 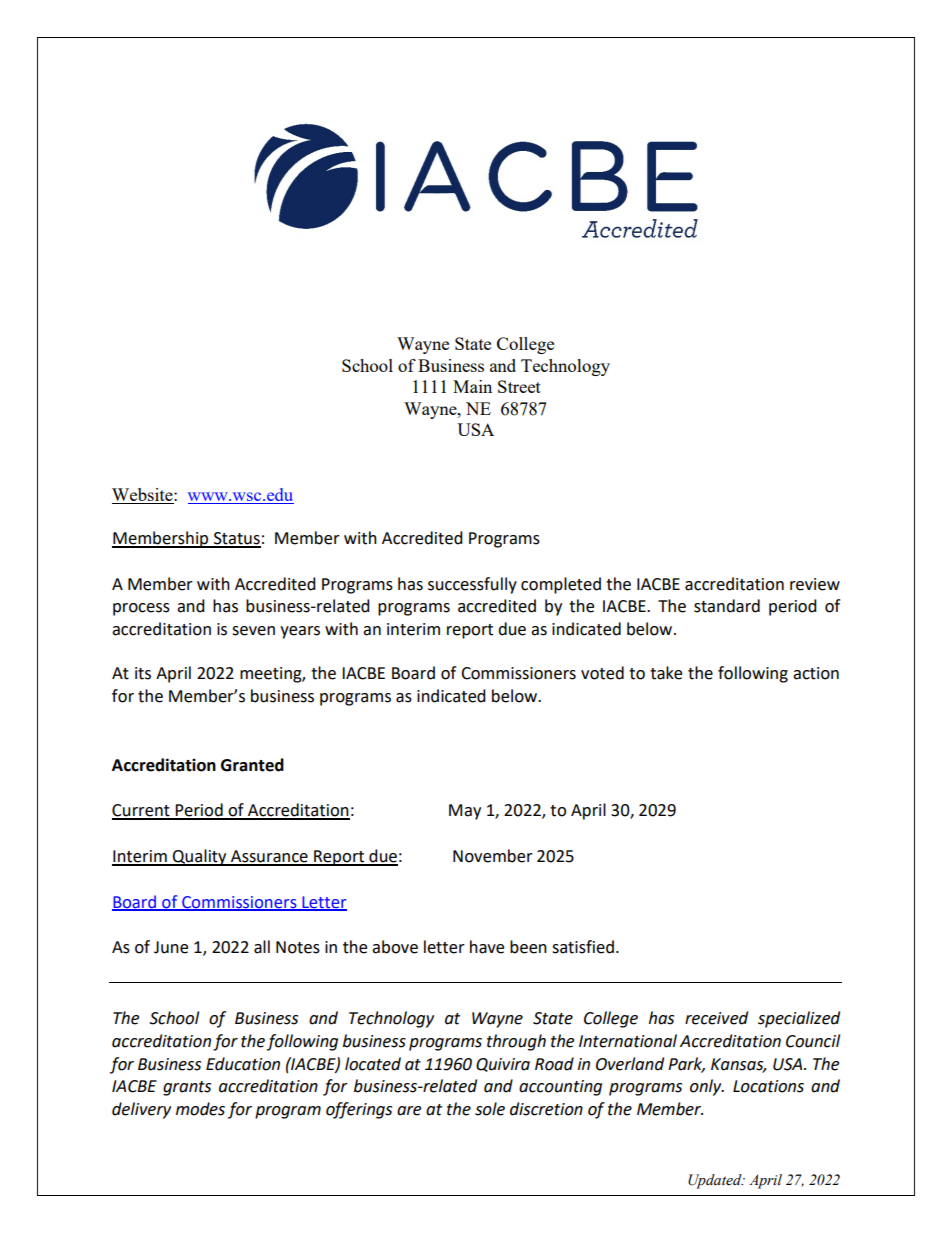 What do you see at coordinates (472, 386) in the screenshot?
I see `Main` at bounding box center [472, 386].
